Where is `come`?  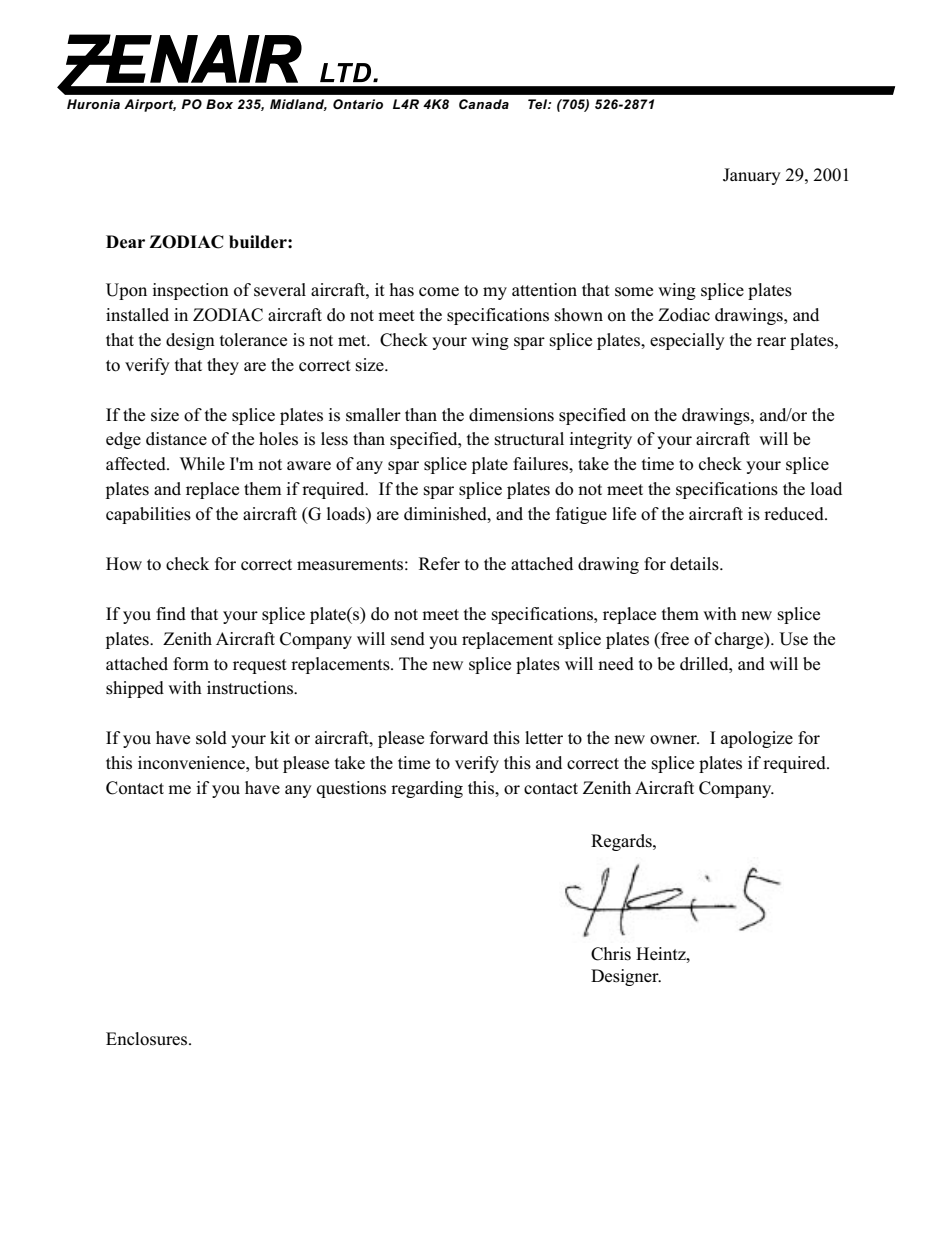
come is located at coordinates (439, 292).
